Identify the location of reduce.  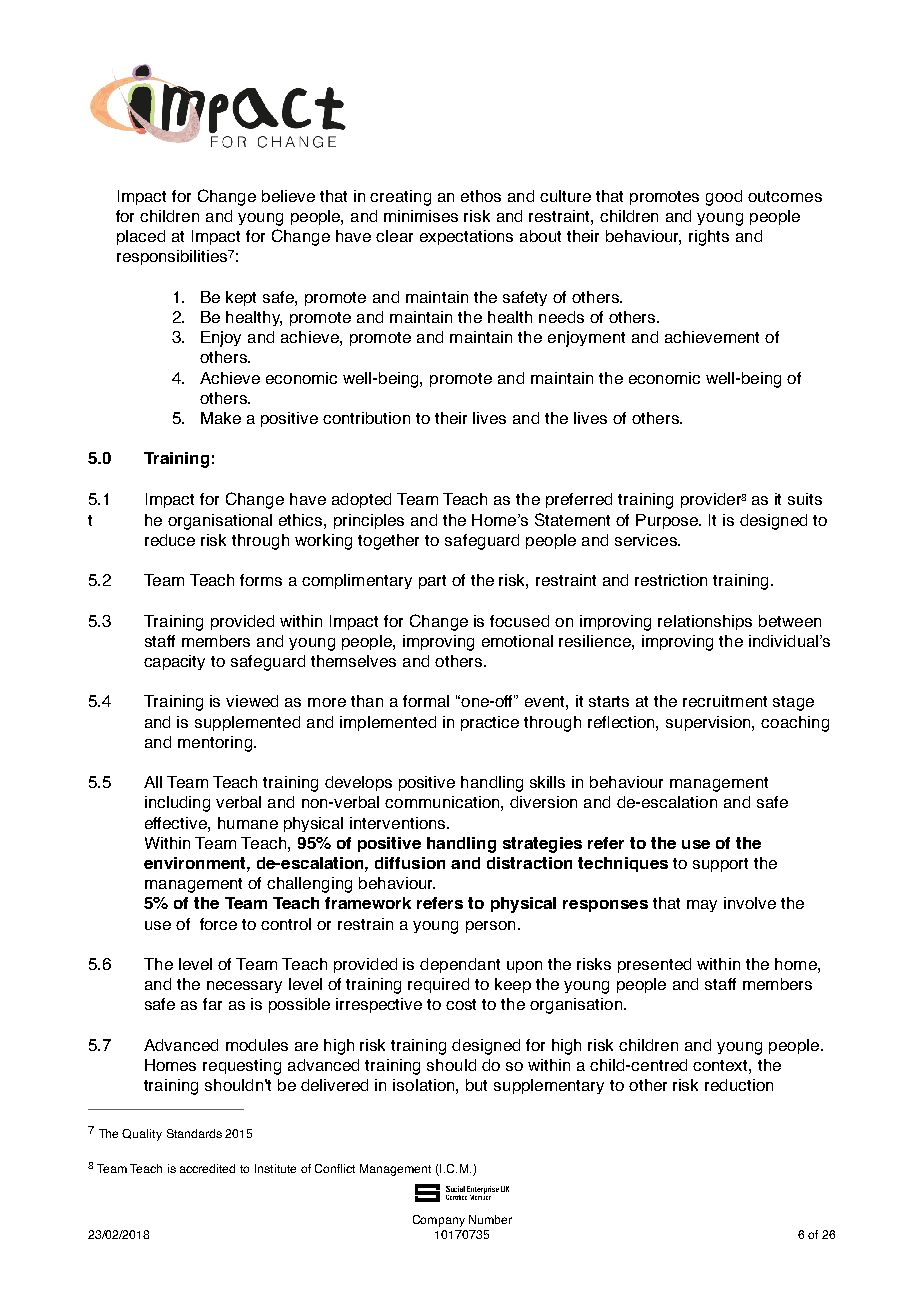
(170, 540).
